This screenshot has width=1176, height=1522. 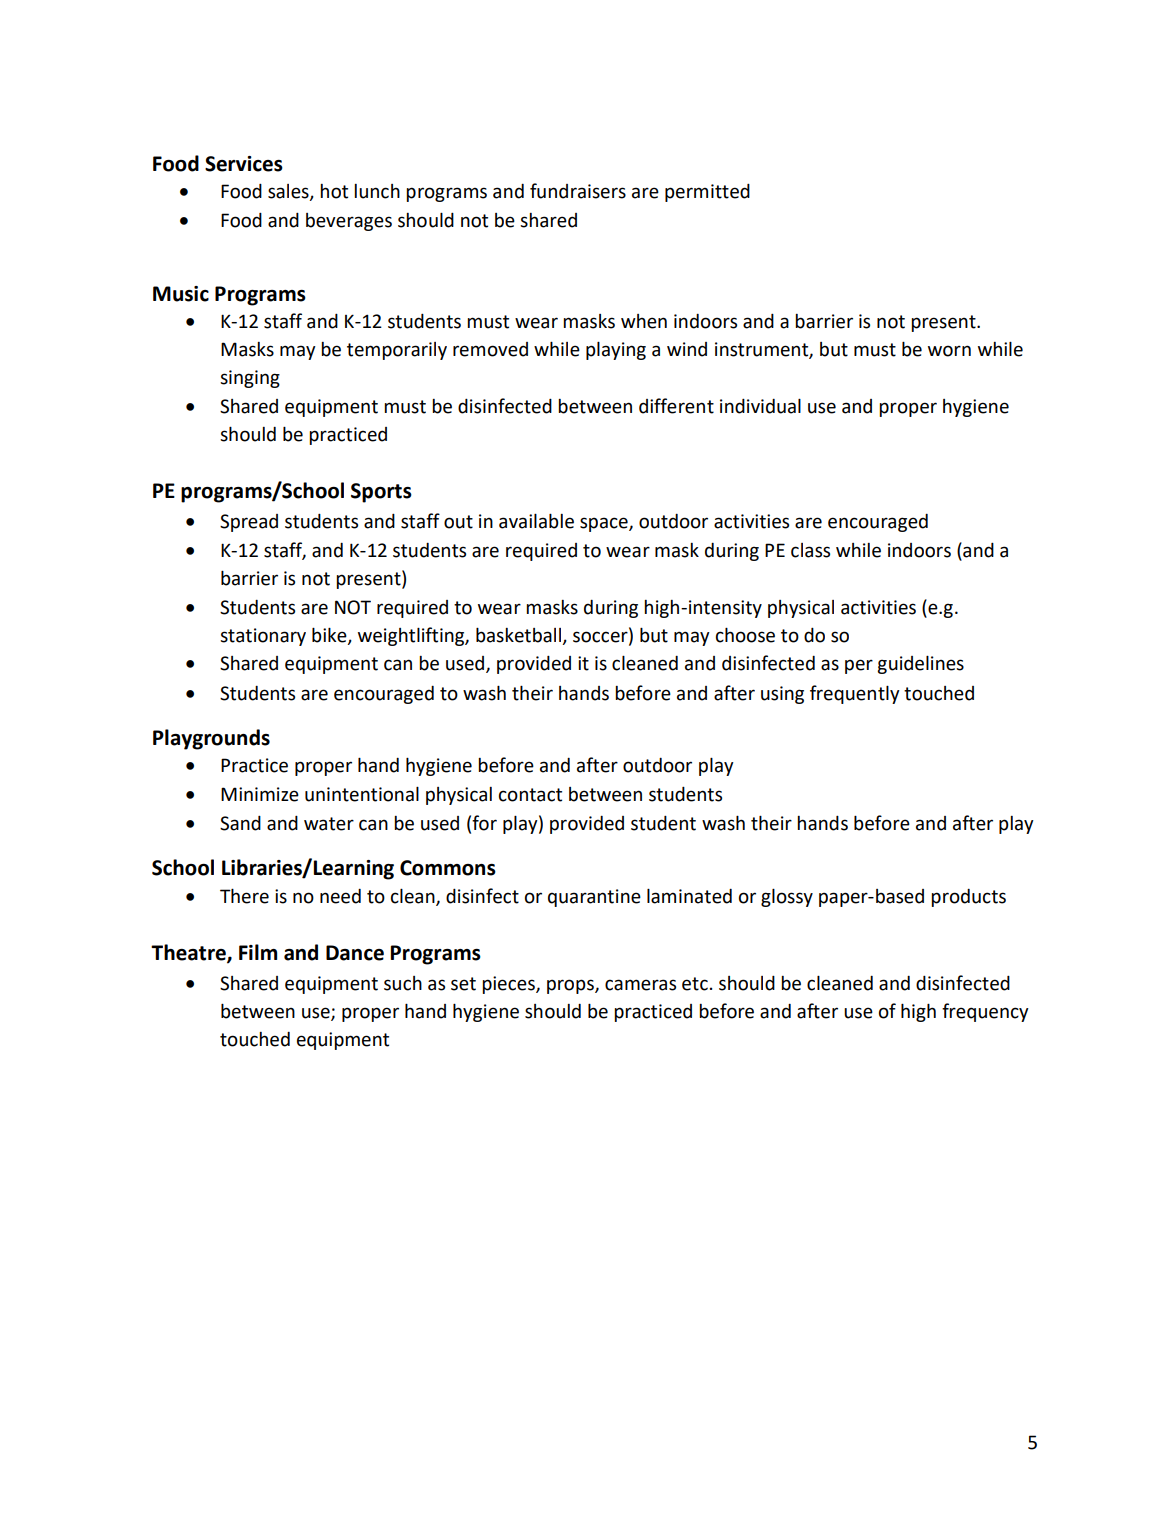 What do you see at coordinates (920, 665) in the screenshot?
I see `guidelines` at bounding box center [920, 665].
